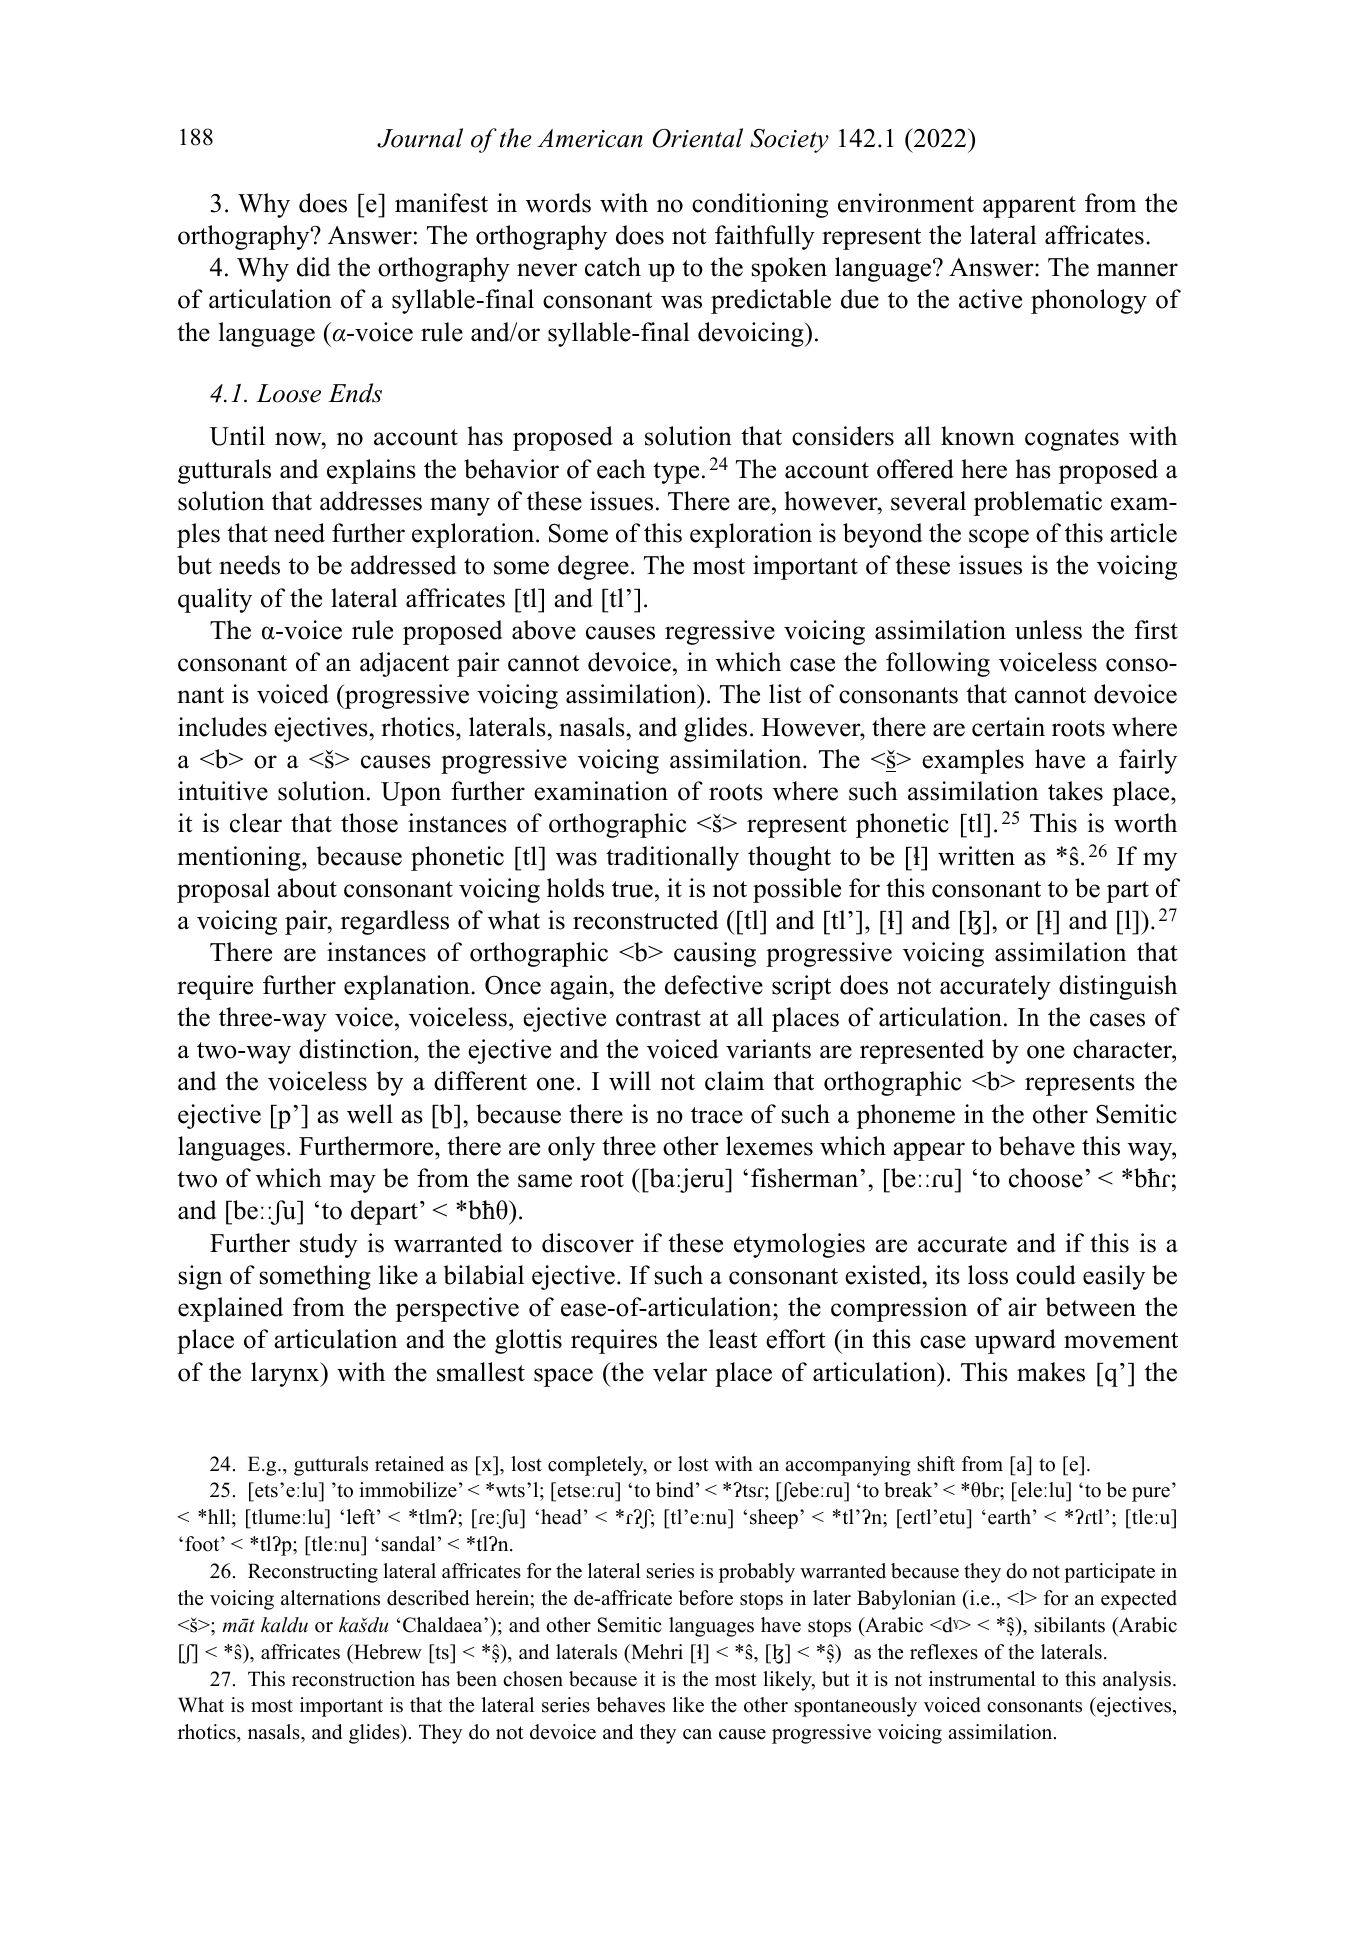 The height and width of the document is (1935, 1355). I want to click on written, so click(976, 856).
